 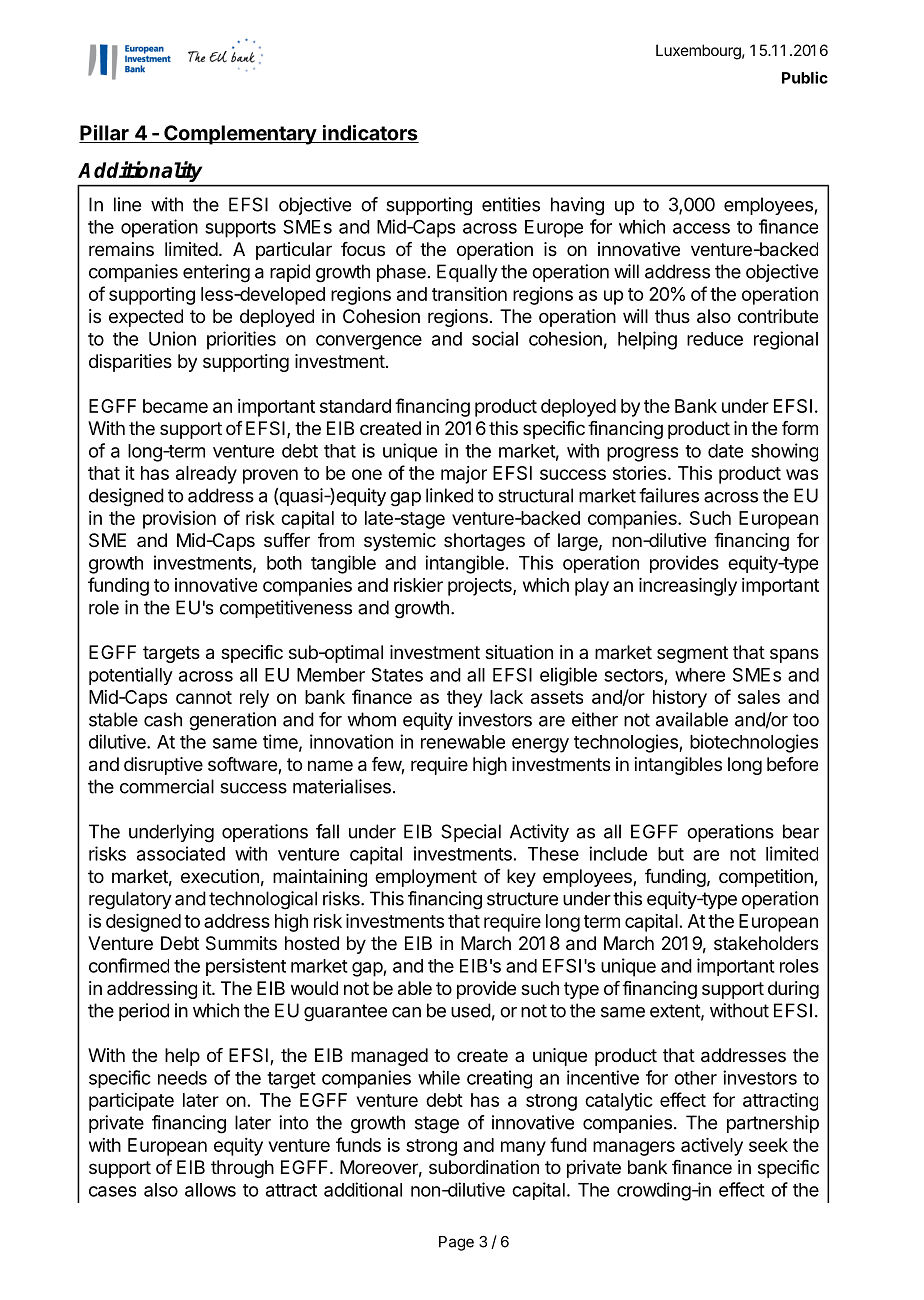 I want to click on Complementary, so click(x=240, y=135).
